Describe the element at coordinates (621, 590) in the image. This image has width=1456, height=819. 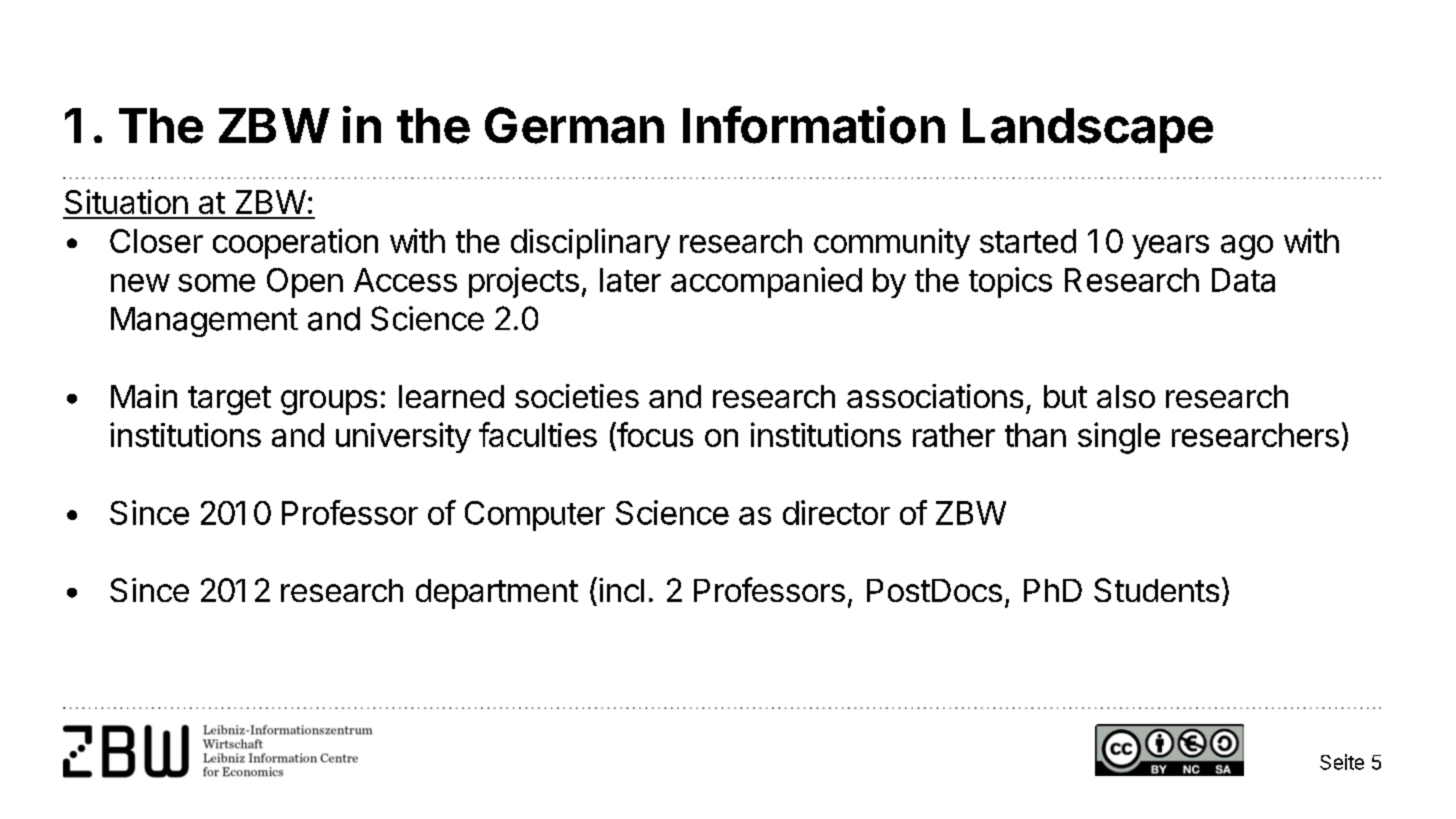
I see `incl` at that location.
